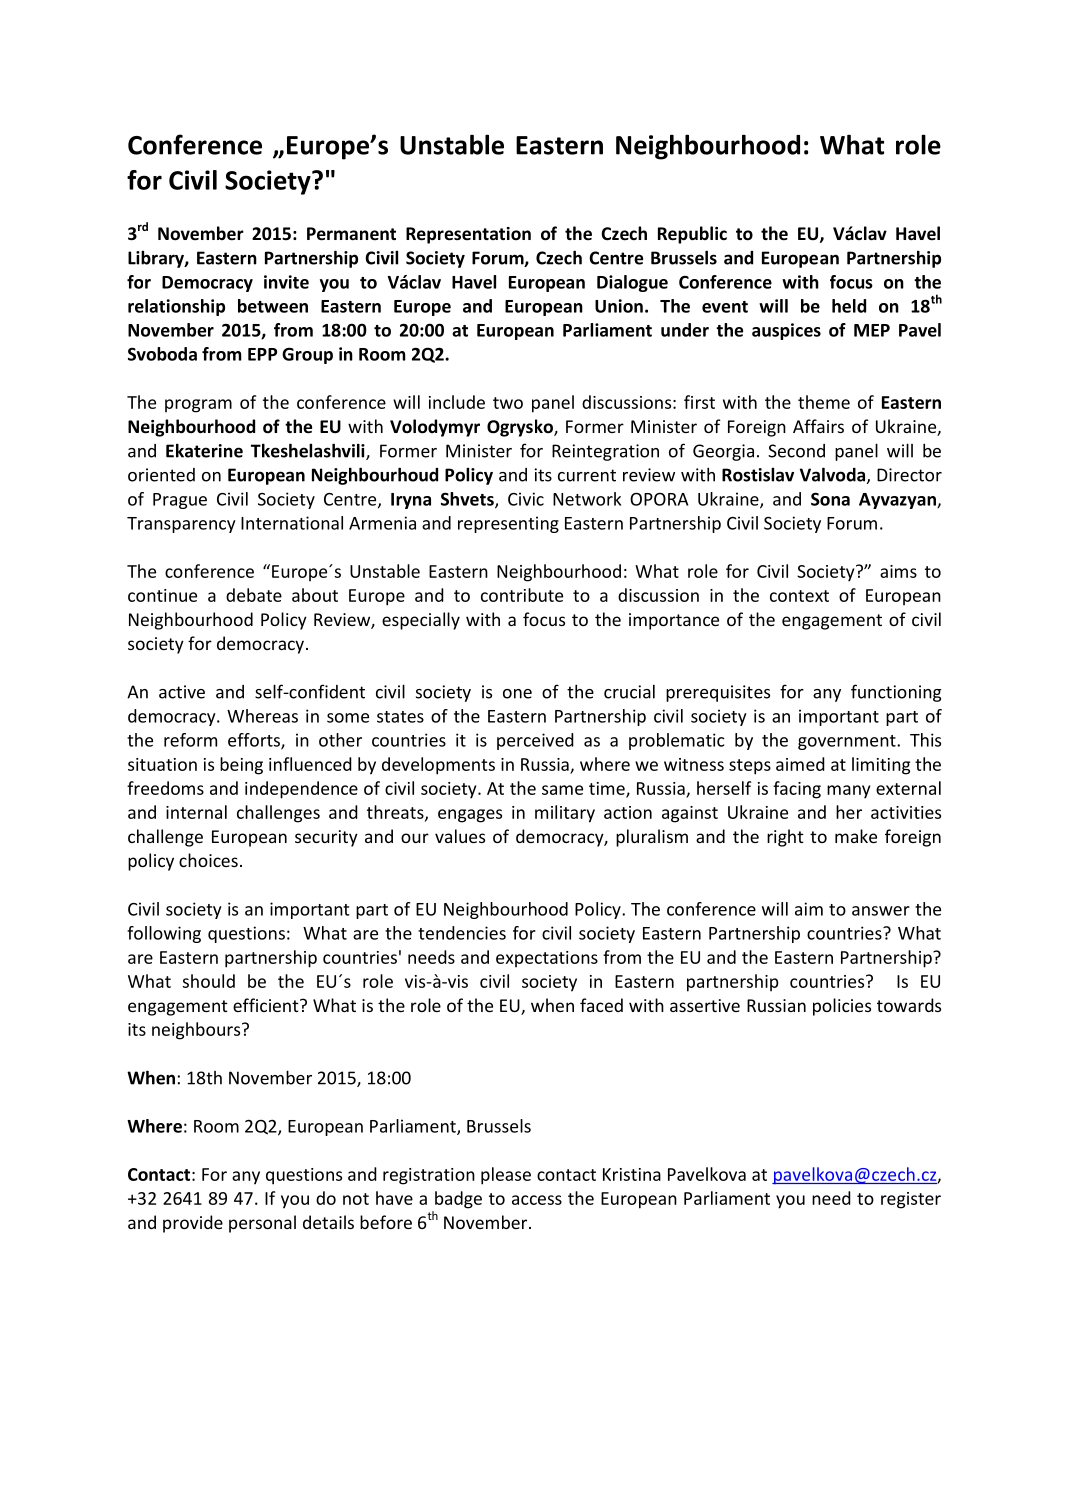 This image has height=1512, width=1069. Describe the element at coordinates (848, 742) in the image. I see `government` at that location.
